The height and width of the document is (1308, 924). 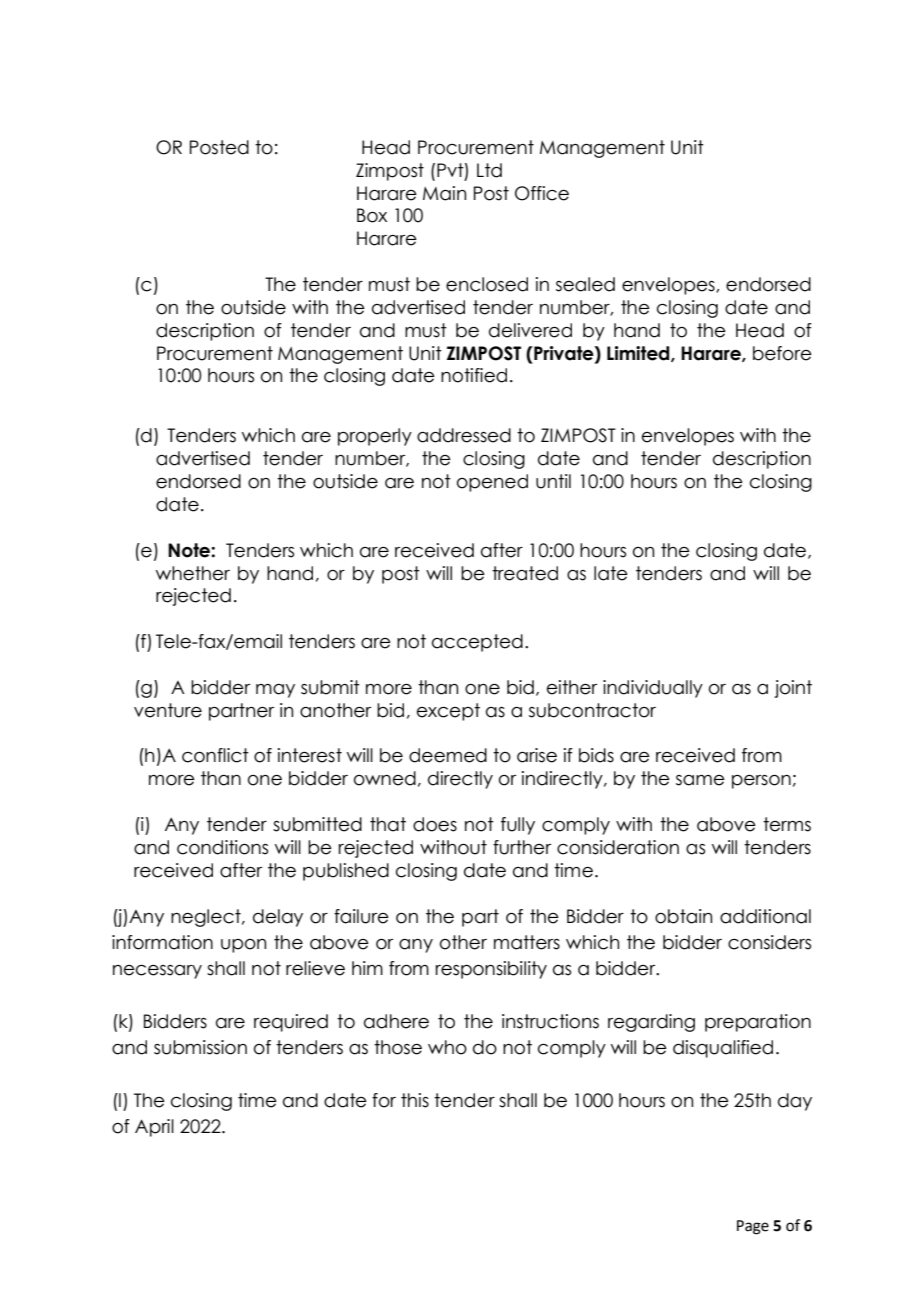 I want to click on sealed, so click(x=585, y=284).
